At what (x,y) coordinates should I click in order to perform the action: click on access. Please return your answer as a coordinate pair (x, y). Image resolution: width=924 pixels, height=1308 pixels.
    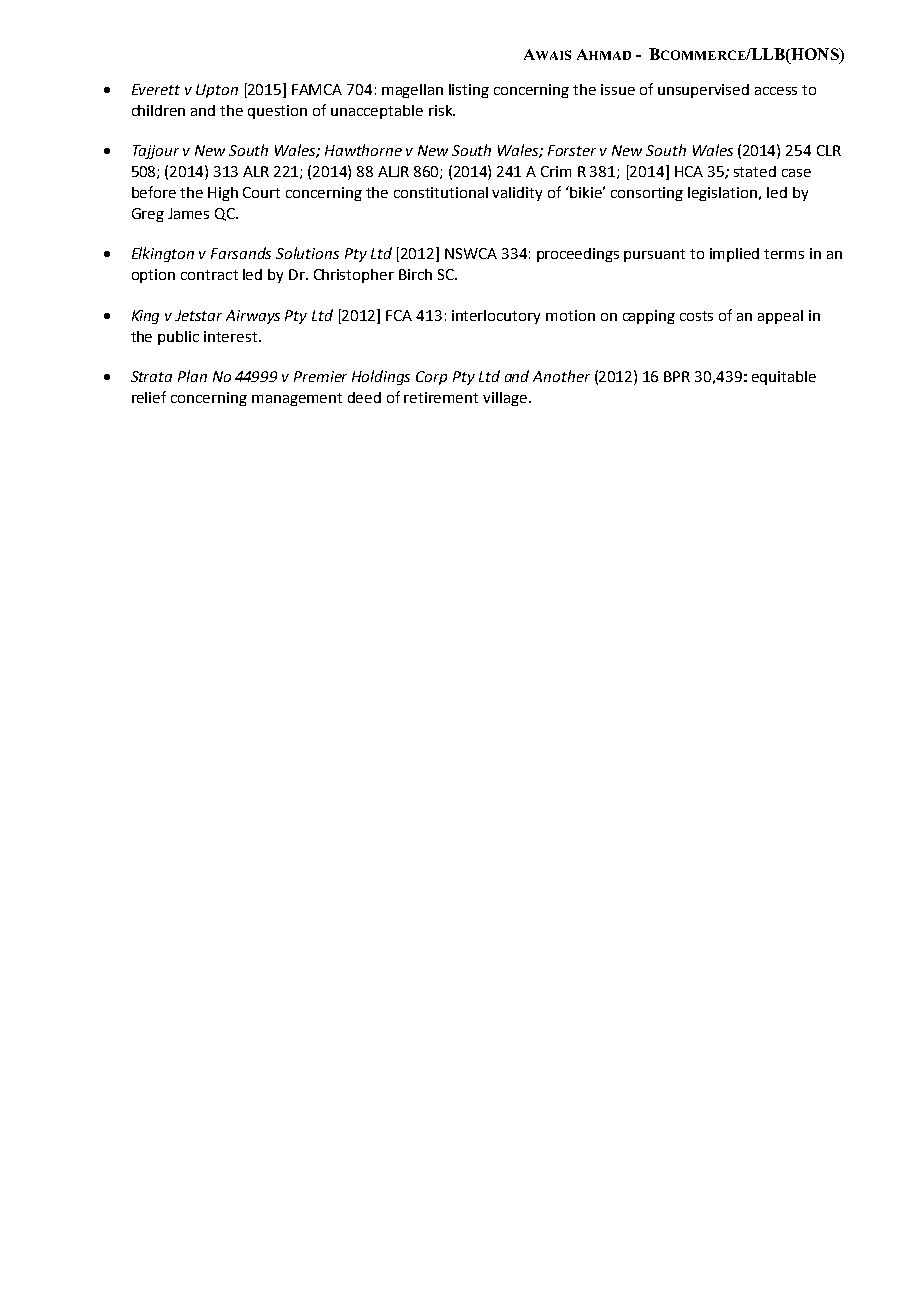
    Looking at the image, I should click on (776, 91).
